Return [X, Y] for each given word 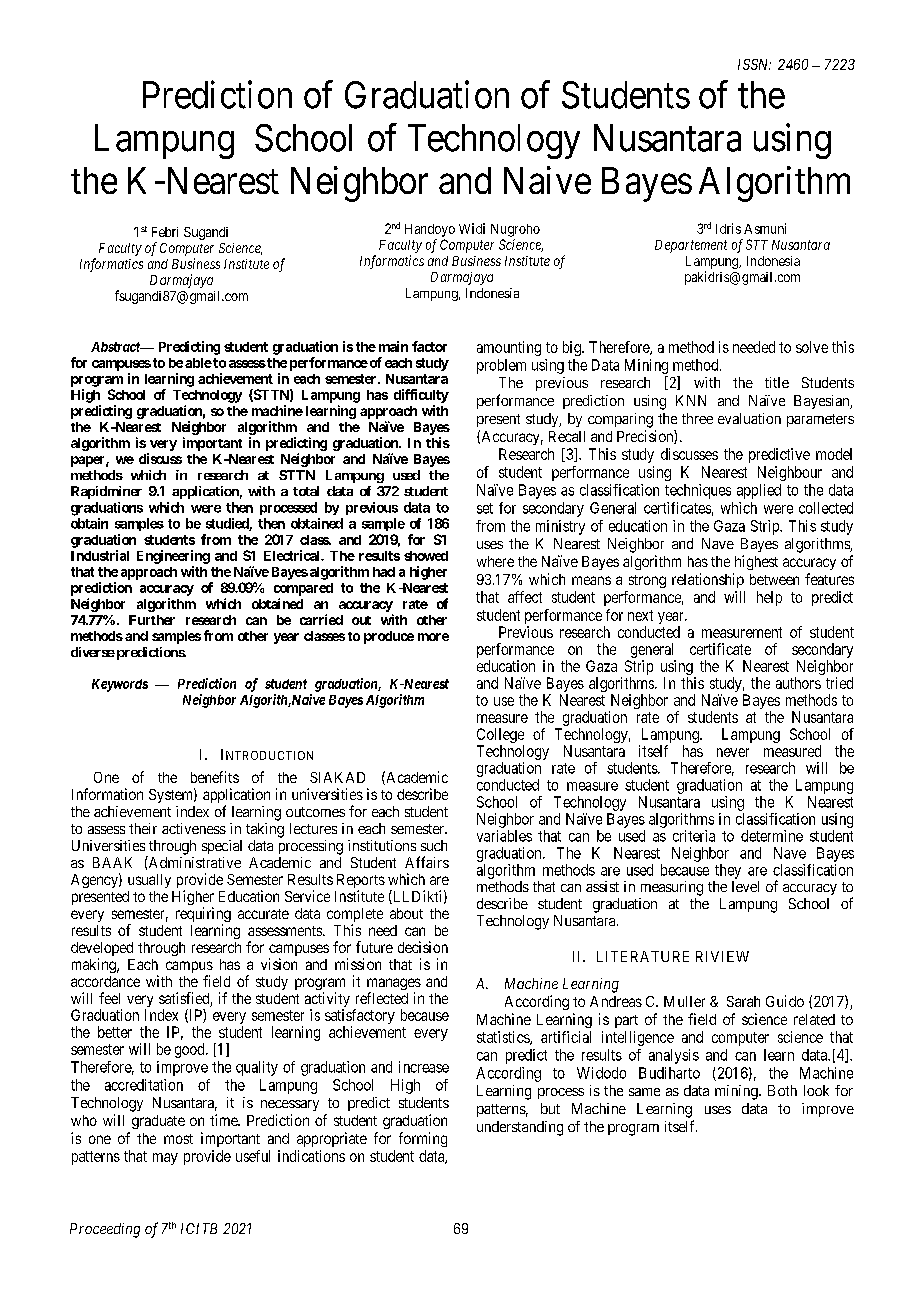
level [745, 886]
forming [423, 1139]
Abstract [116, 347]
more [433, 637]
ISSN [754, 64]
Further [152, 620]
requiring [203, 916]
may [165, 1159]
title [777, 382]
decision [423, 947]
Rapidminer [106, 492]
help [769, 598]
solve [812, 347]
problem [501, 366]
